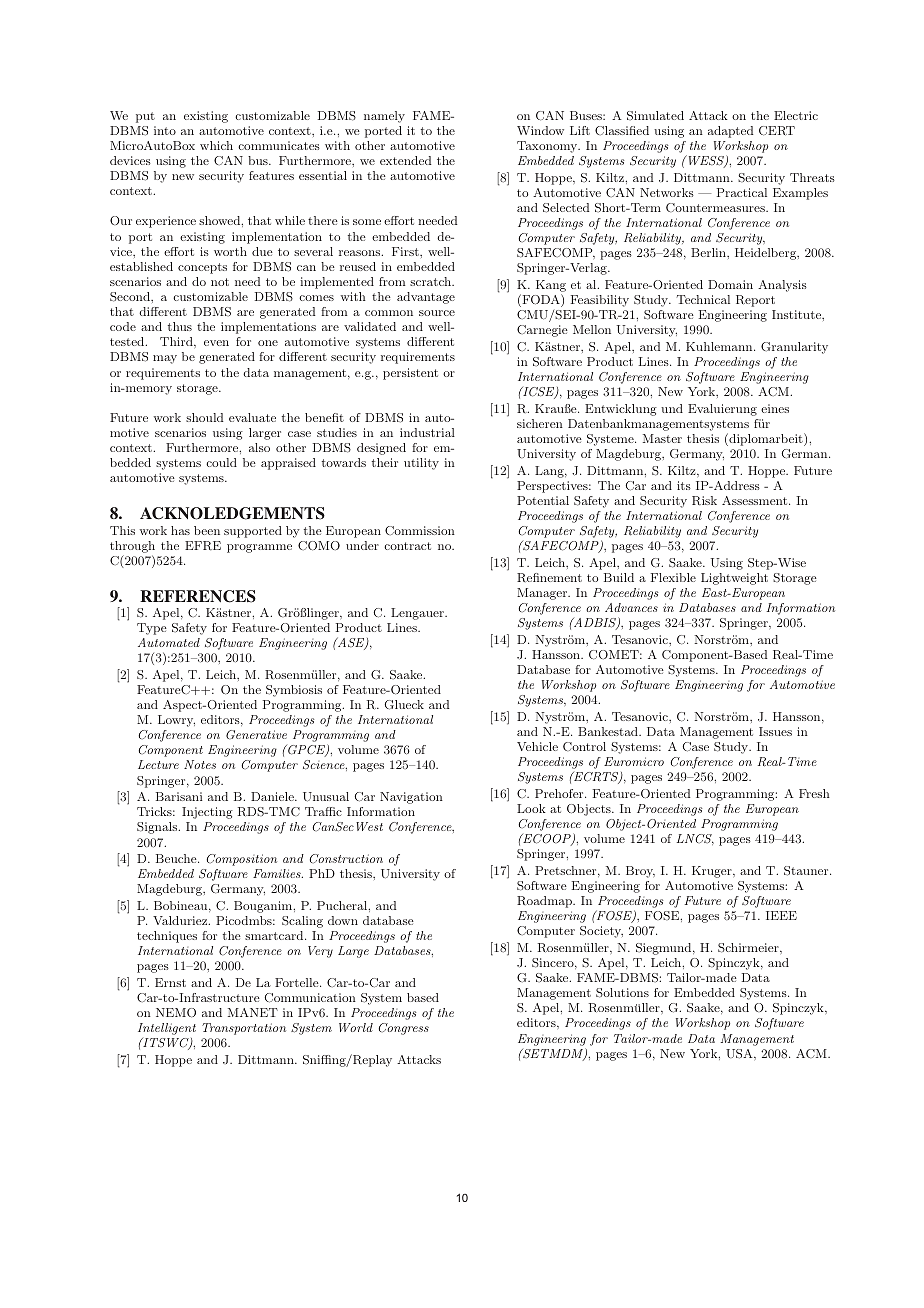 This screenshot has height=1308, width=924. I want to click on Look, so click(531, 808).
